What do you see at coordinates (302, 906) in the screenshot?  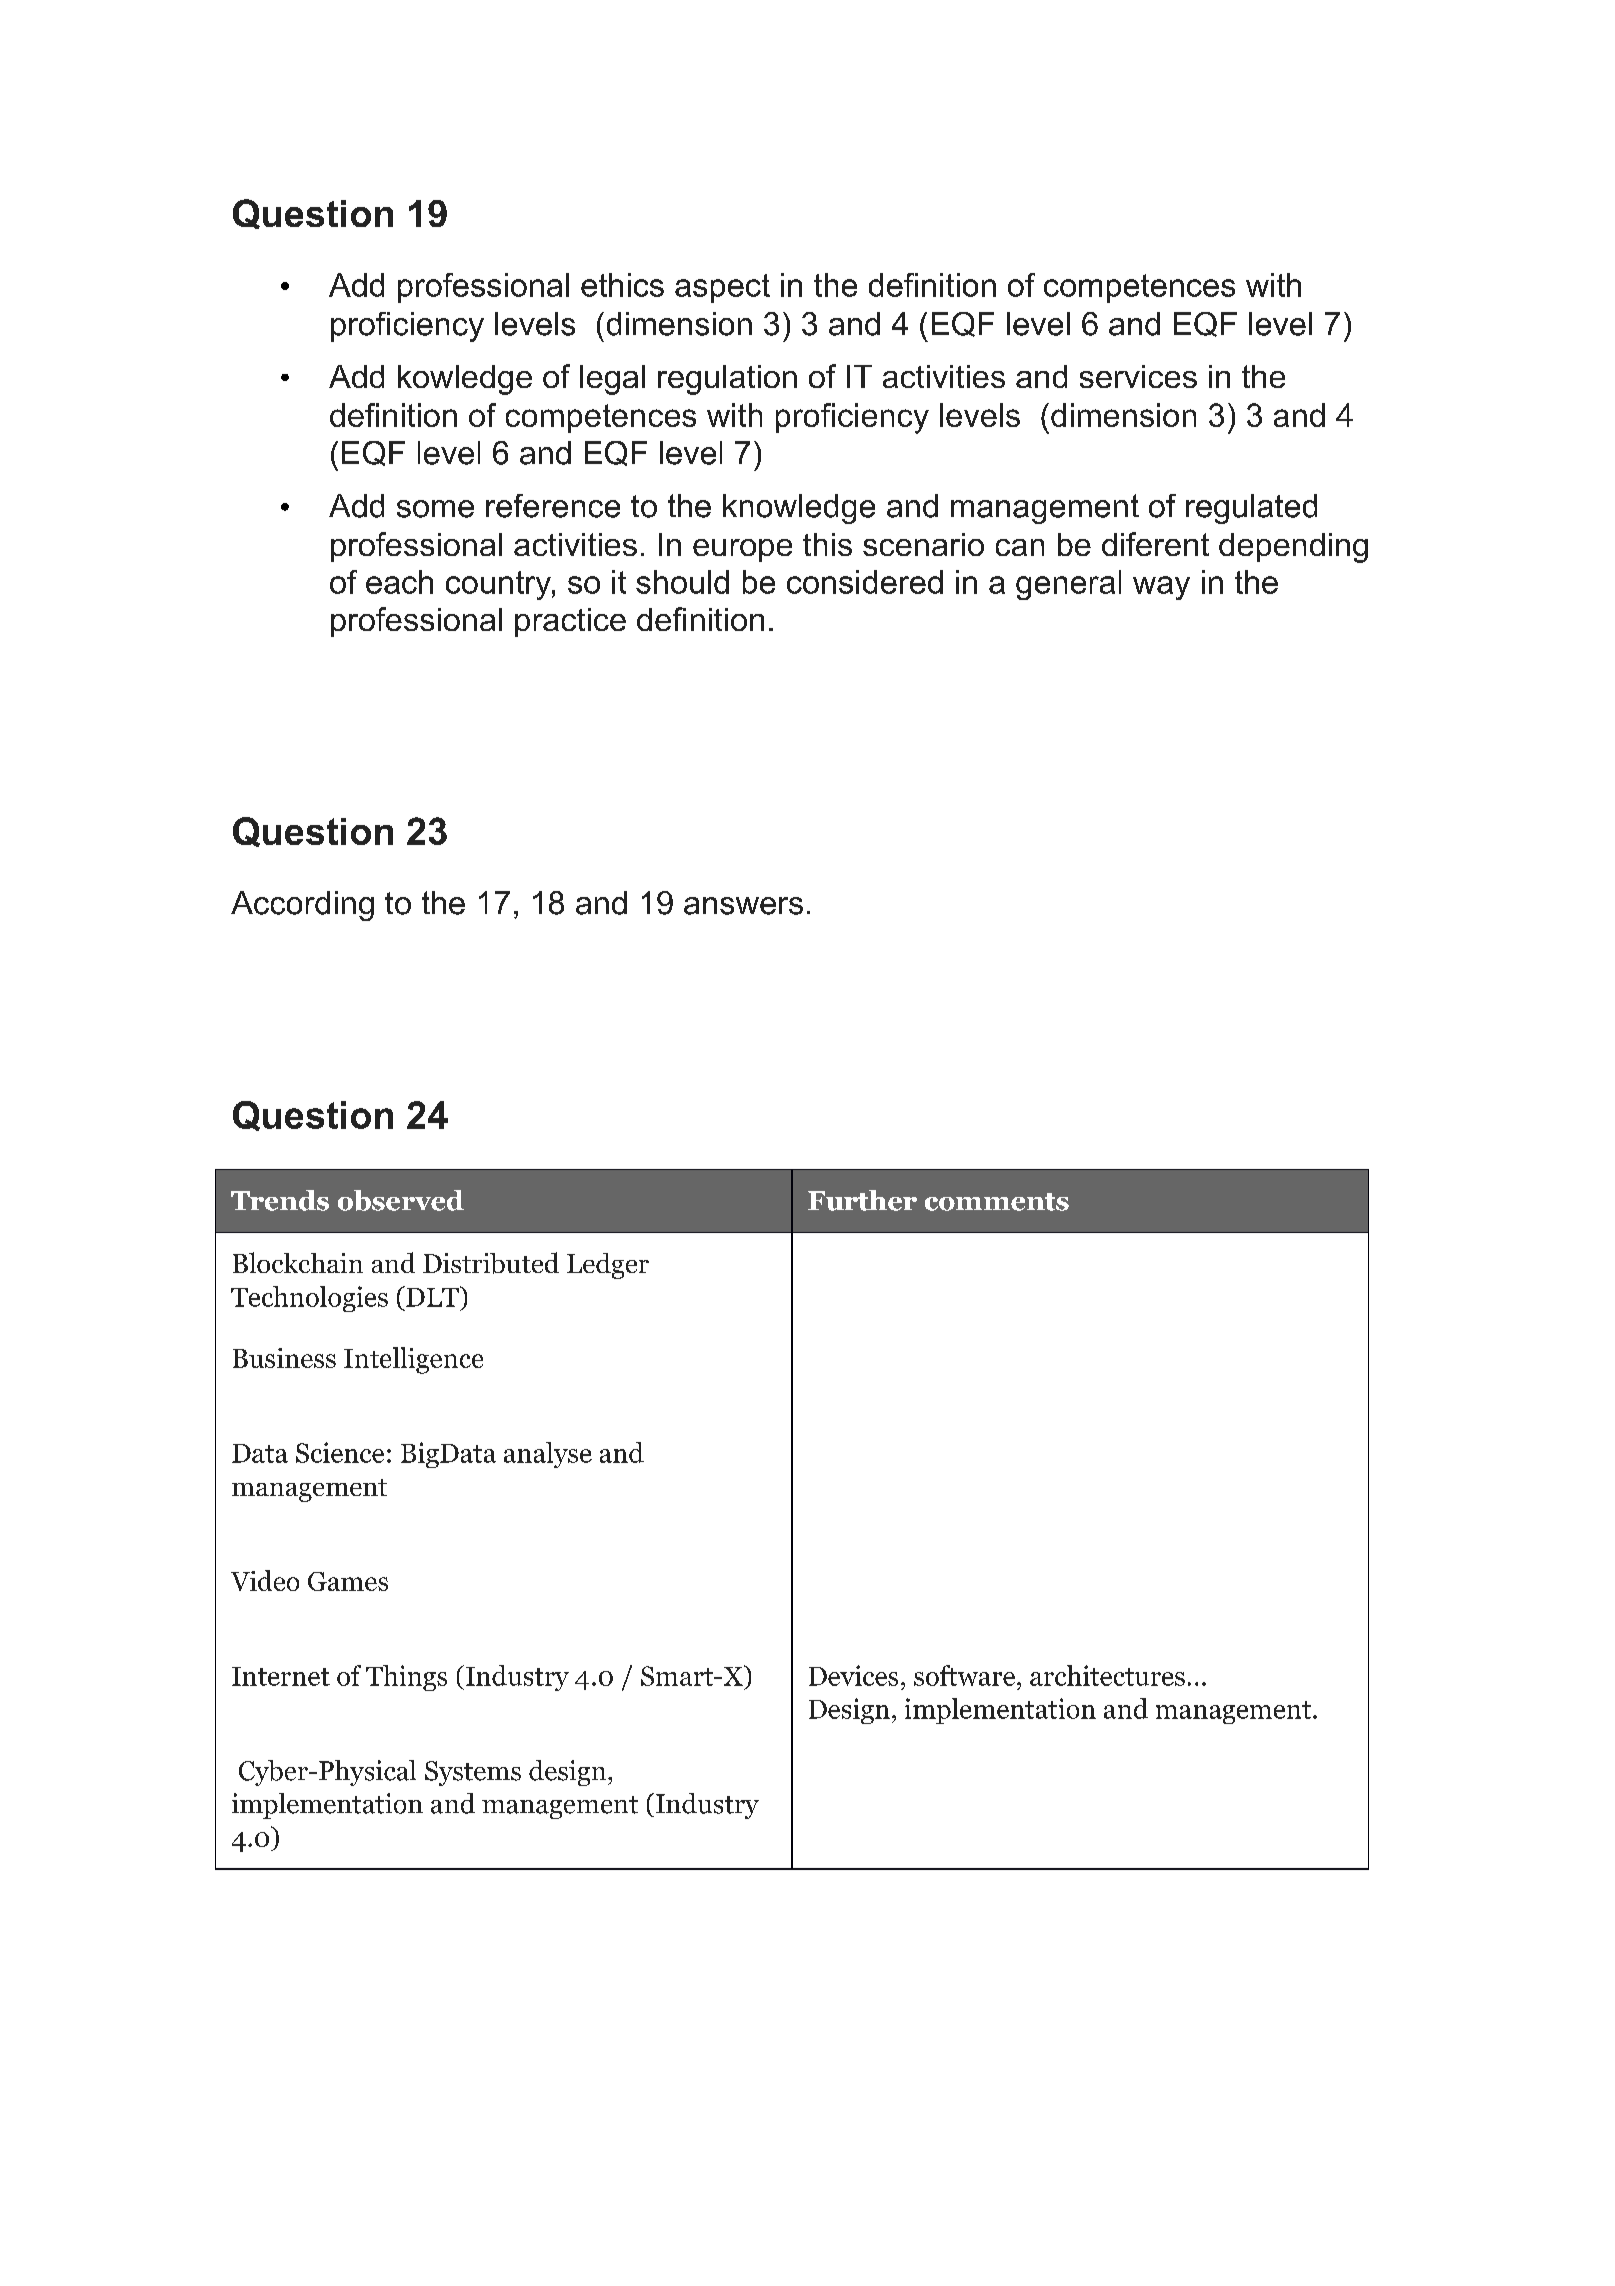 I see `According` at bounding box center [302, 906].
